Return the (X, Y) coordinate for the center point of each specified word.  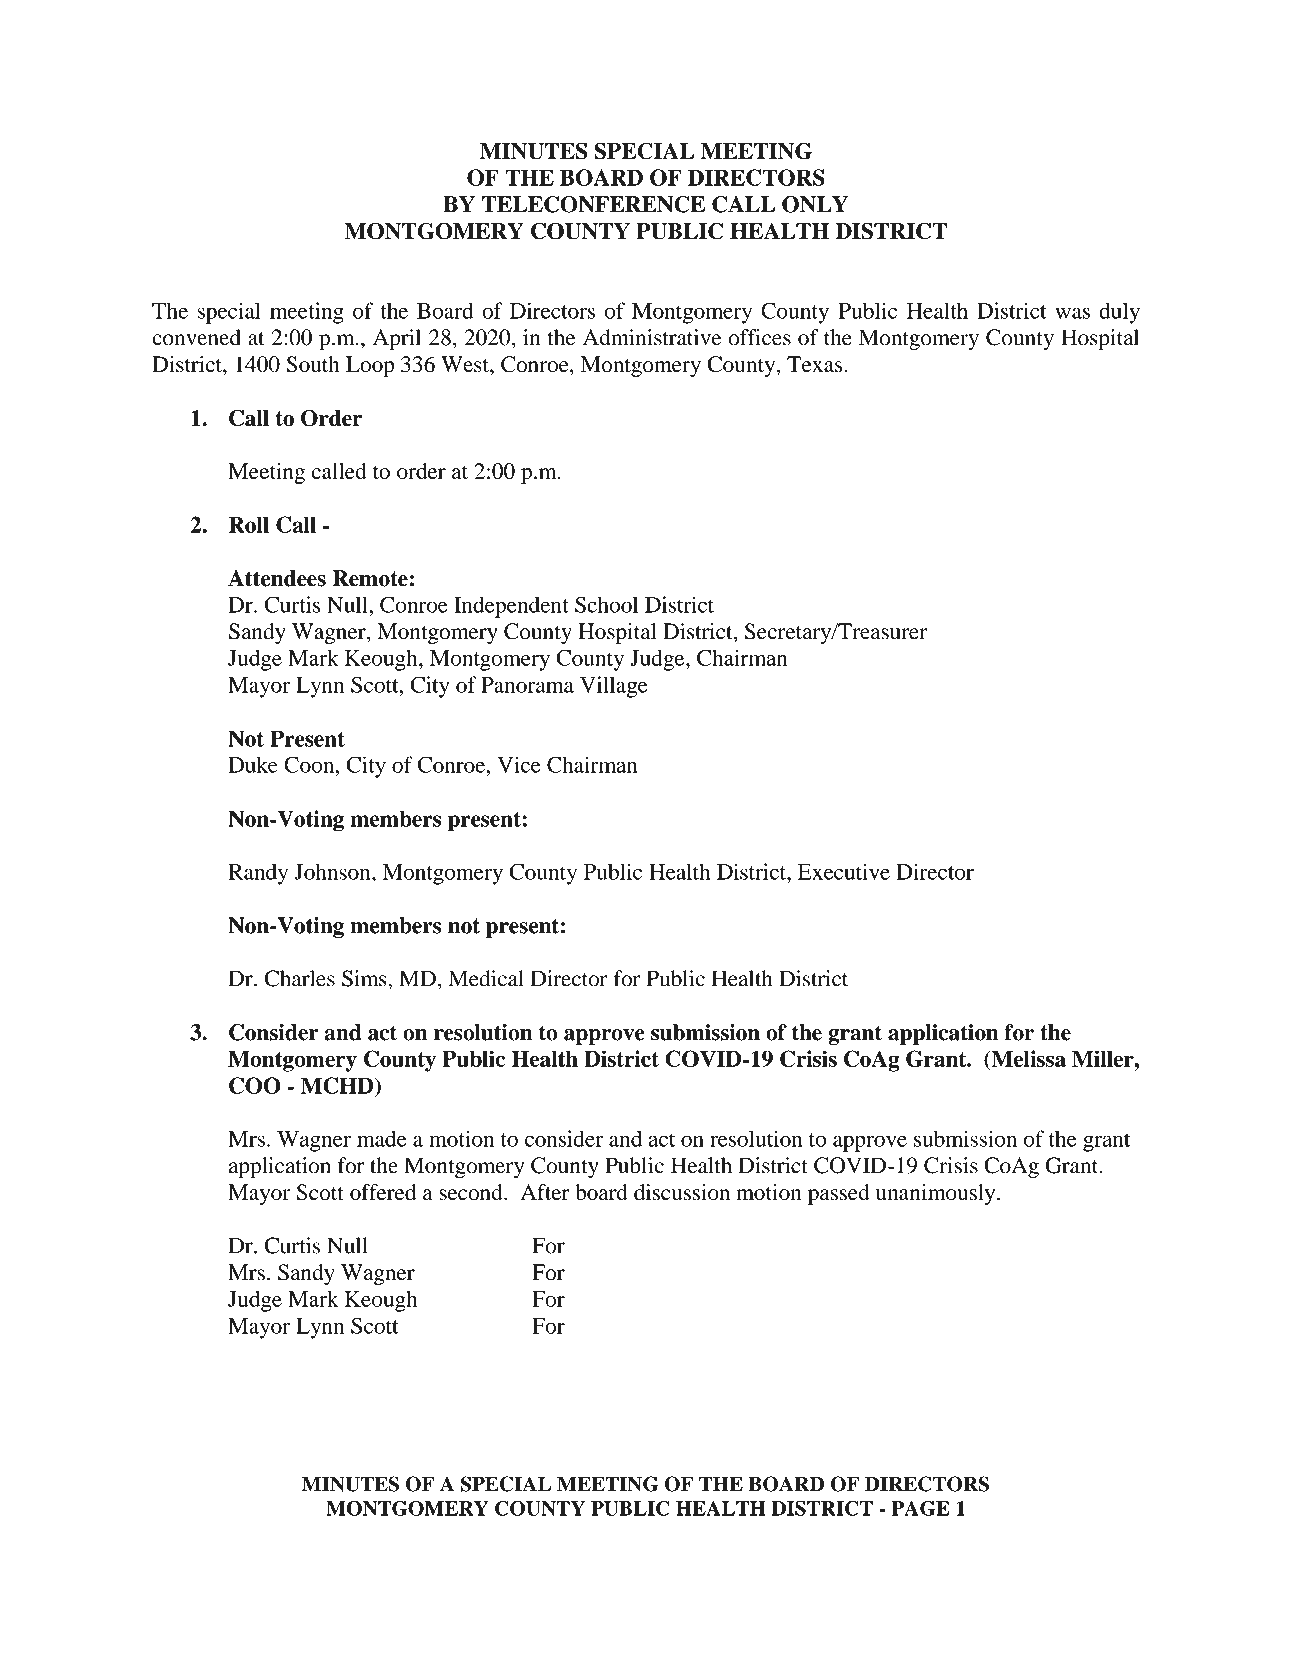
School (606, 604)
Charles (300, 978)
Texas (815, 364)
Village (613, 687)
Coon (310, 764)
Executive (844, 871)
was (1072, 313)
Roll (249, 524)
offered (383, 1192)
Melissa (1027, 1058)
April (397, 340)
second (472, 1192)
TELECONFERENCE (593, 204)
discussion (682, 1192)
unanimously (937, 1194)
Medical (486, 978)
